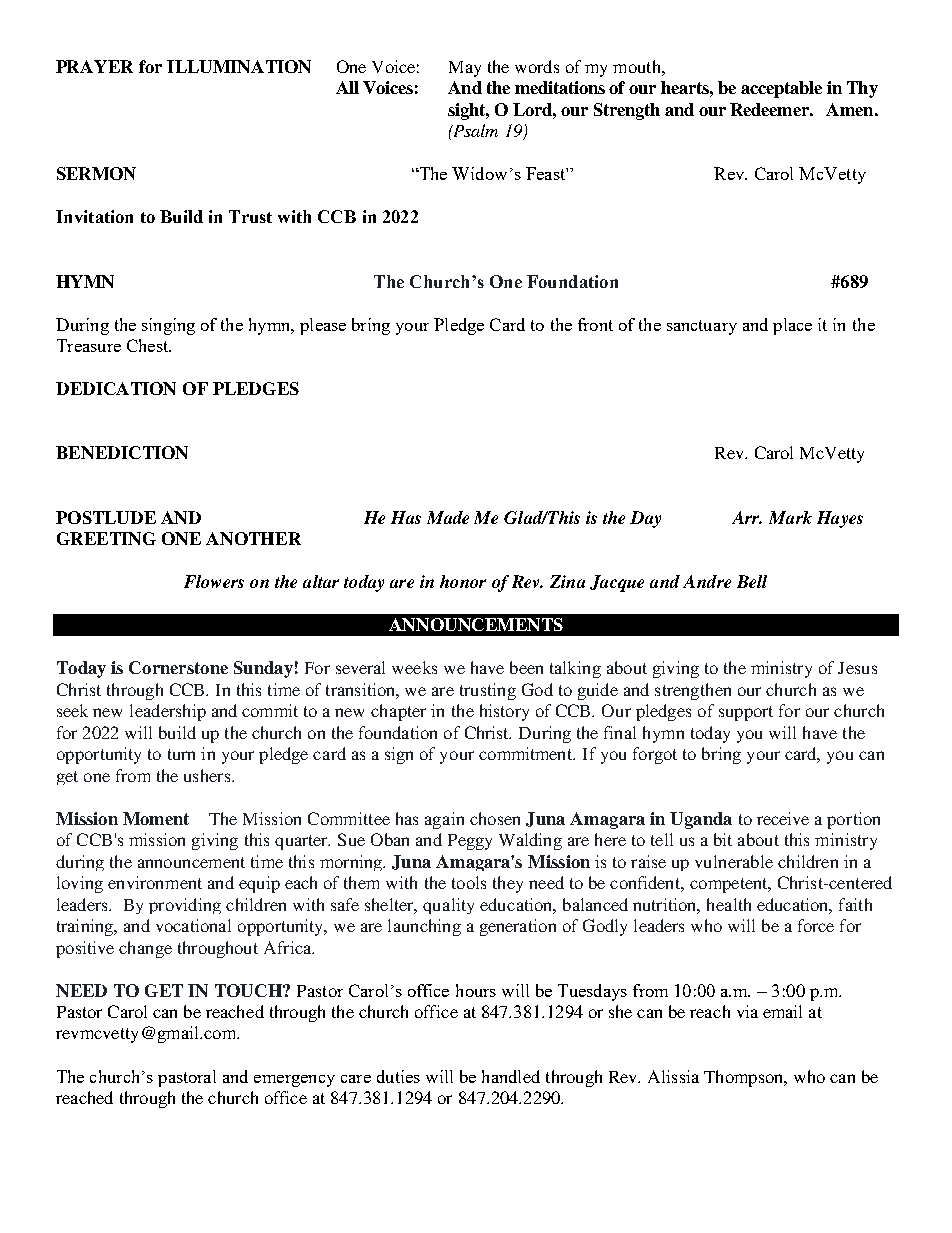 Image resolution: width=952 pixels, height=1233 pixels. What do you see at coordinates (792, 326) in the image?
I see `place` at bounding box center [792, 326].
